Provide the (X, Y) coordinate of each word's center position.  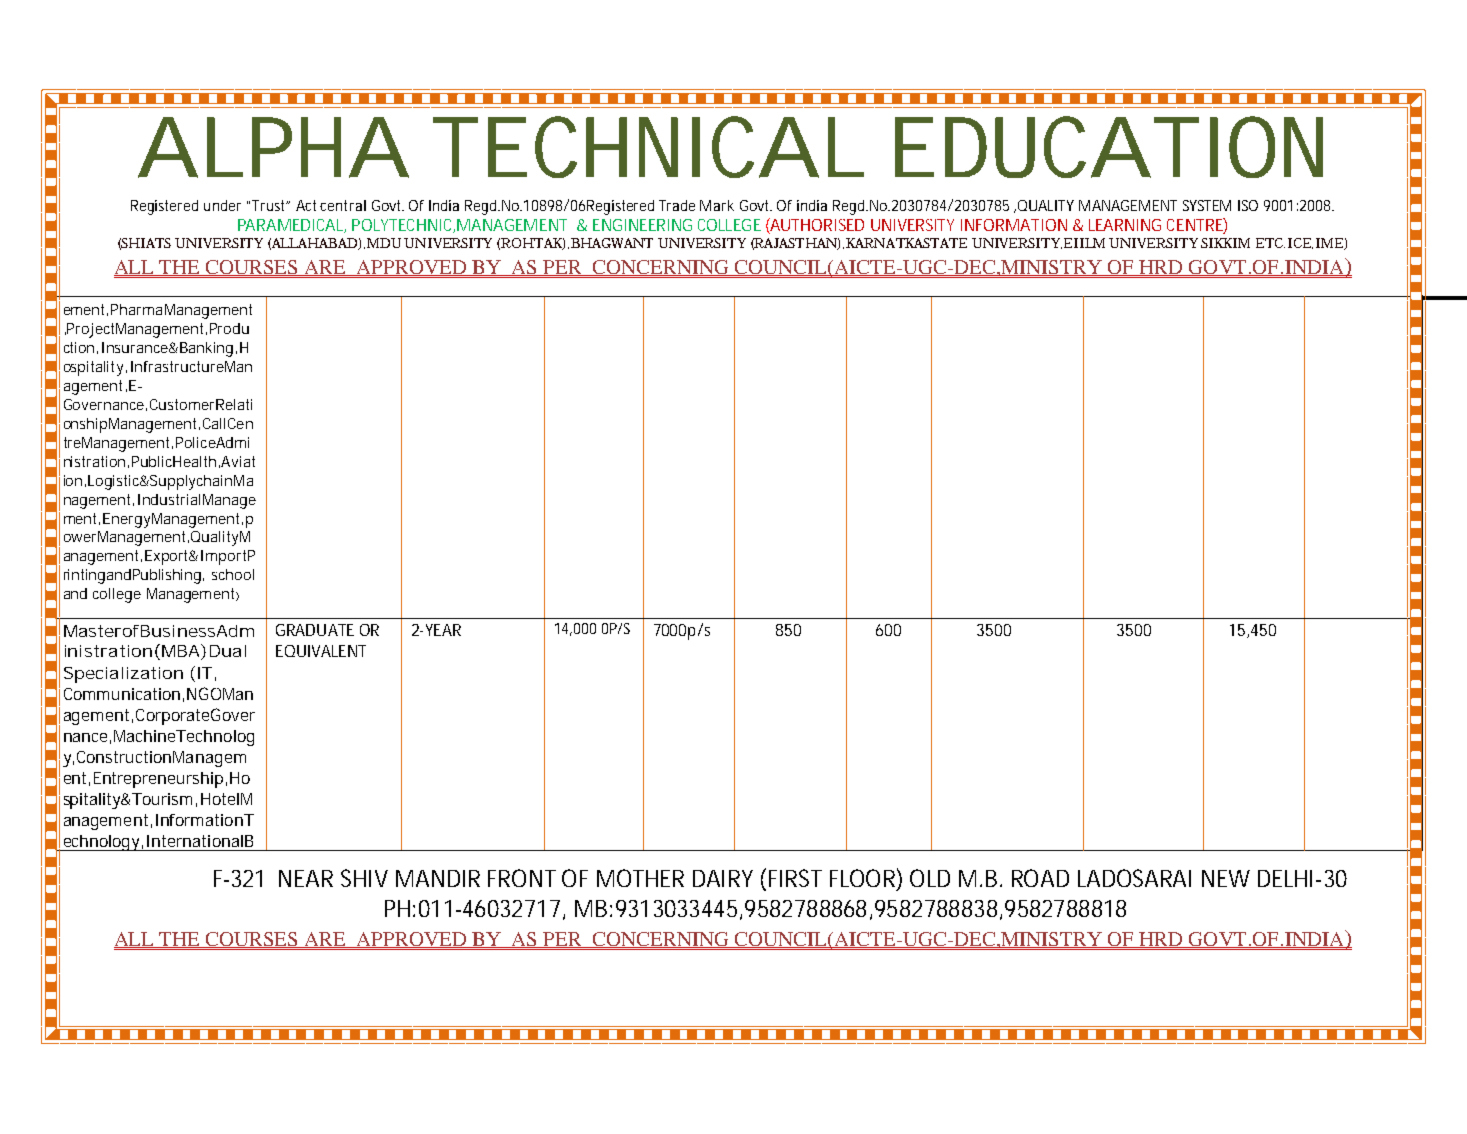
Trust (270, 205)
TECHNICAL (648, 147)
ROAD (1040, 878)
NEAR (306, 878)
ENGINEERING (642, 225)
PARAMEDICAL (292, 226)
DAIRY (723, 878)
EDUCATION (1109, 147)
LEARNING (1125, 225)
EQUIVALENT (321, 651)
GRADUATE (315, 630)
